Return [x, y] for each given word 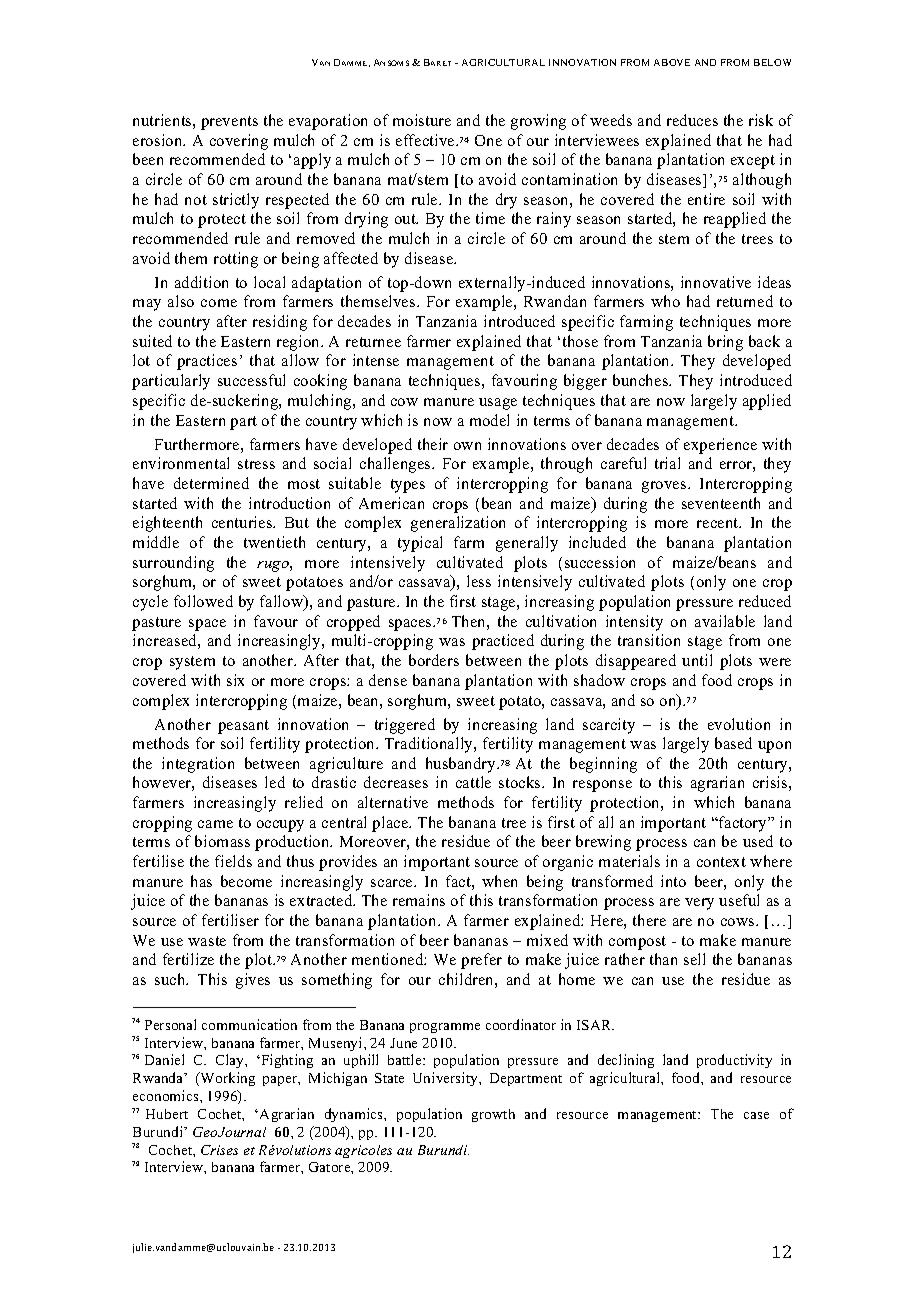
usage [498, 404]
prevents [229, 123]
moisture [422, 120]
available [725, 621]
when [499, 881]
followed [203, 601]
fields [233, 861]
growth [493, 1115]
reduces [692, 120]
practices [207, 362]
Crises [219, 1150]
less [479, 581]
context [721, 862]
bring [725, 343]
